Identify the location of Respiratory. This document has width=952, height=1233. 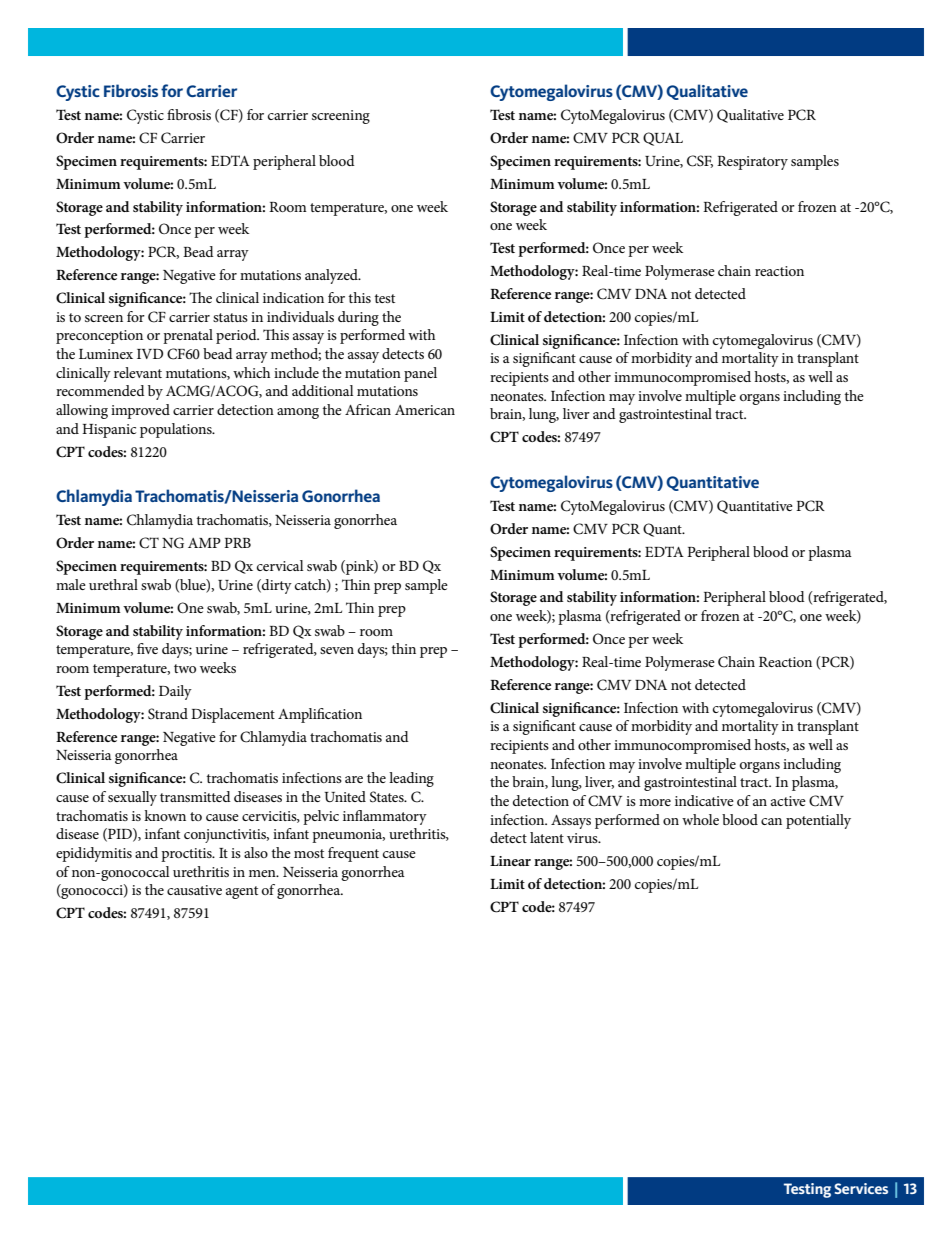
(752, 163).
